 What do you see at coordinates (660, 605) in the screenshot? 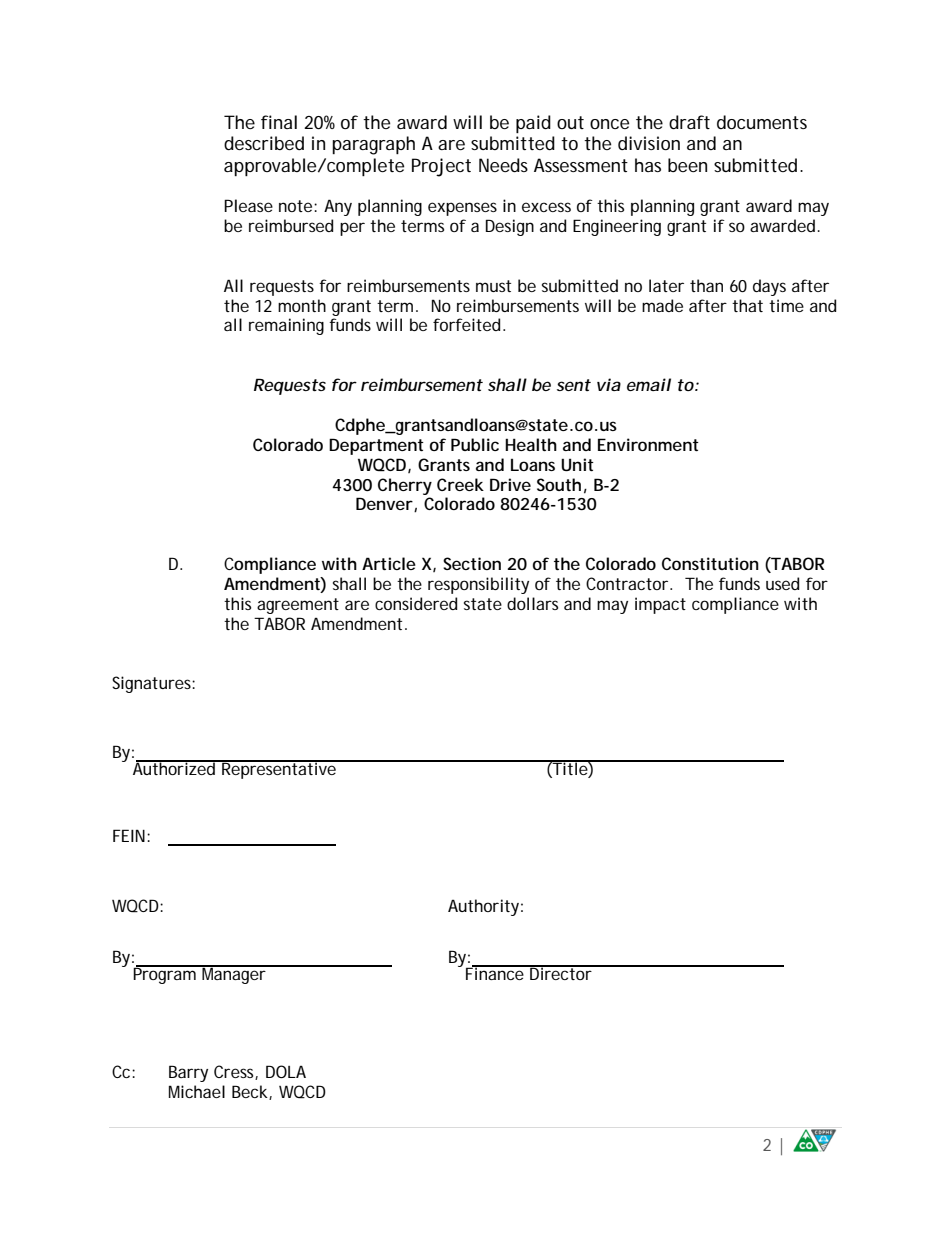
I see `impact` at bounding box center [660, 605].
